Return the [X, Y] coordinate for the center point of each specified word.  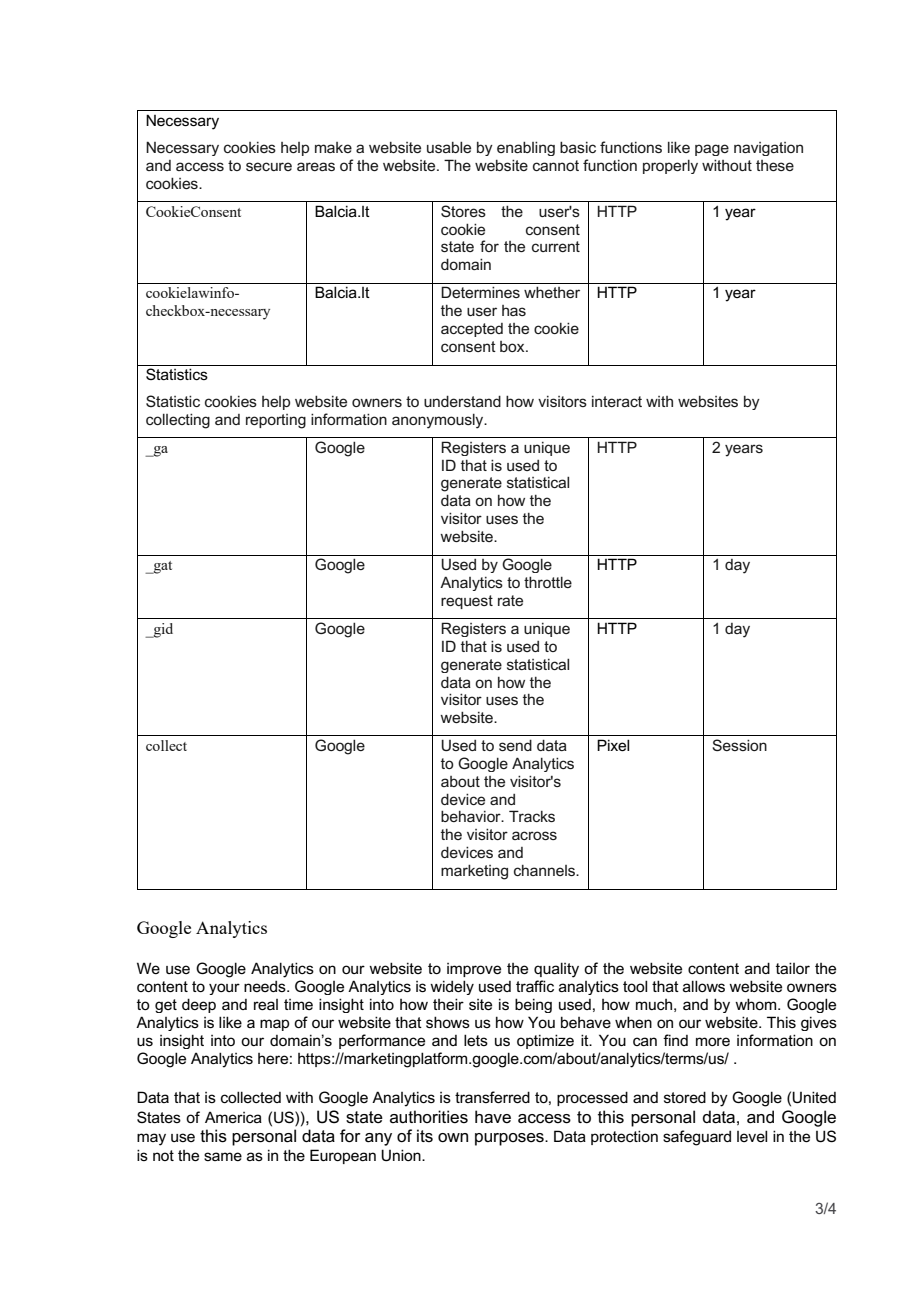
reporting [276, 421]
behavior [472, 816]
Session [739, 745]
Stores [463, 211]
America [233, 1117]
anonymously [439, 421]
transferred [492, 1097]
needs [266, 986]
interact [617, 401]
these [775, 165]
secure [269, 166]
